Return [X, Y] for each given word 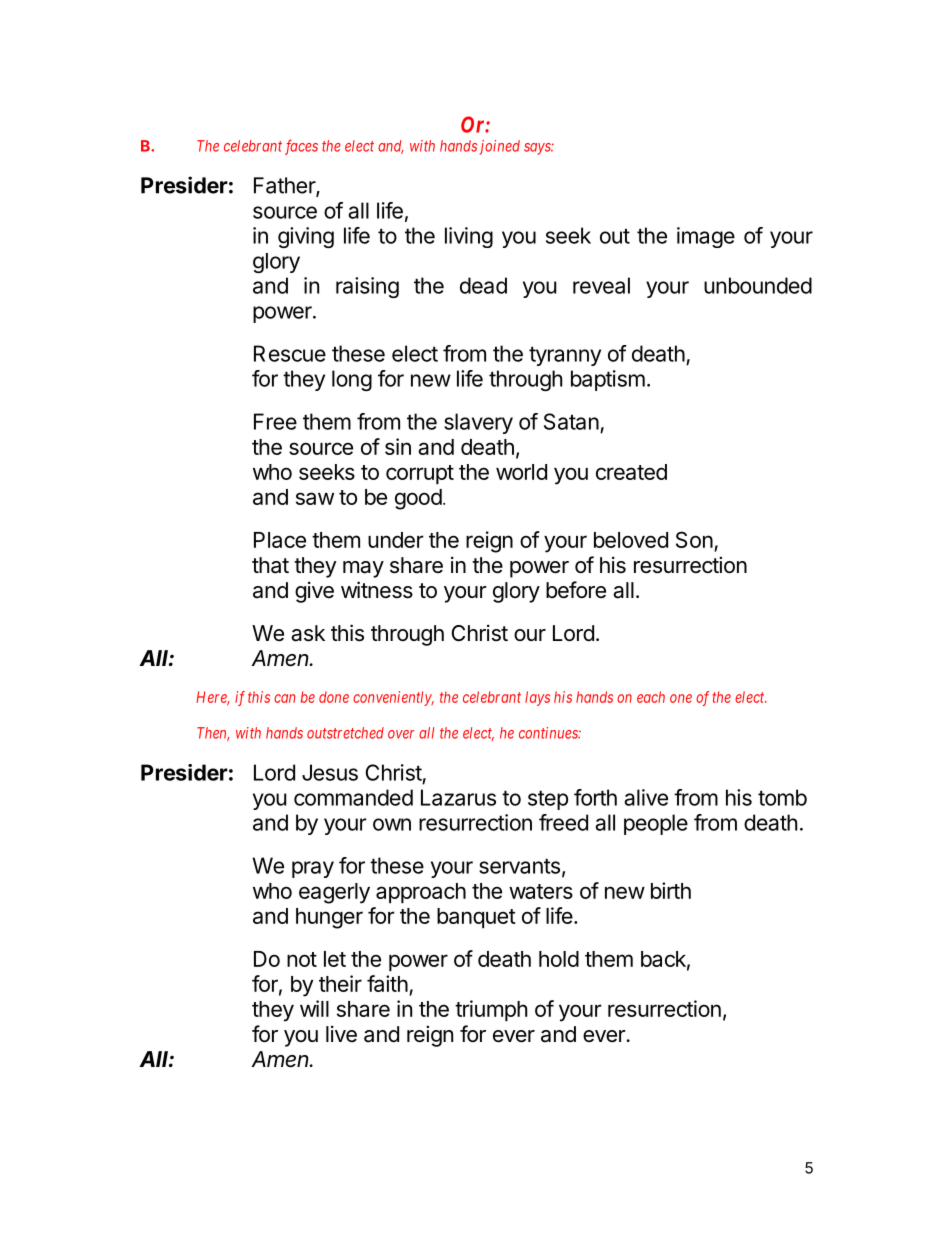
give [314, 592]
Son [694, 539]
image [706, 237]
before [576, 590]
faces [301, 147]
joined [500, 147]
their [340, 983]
